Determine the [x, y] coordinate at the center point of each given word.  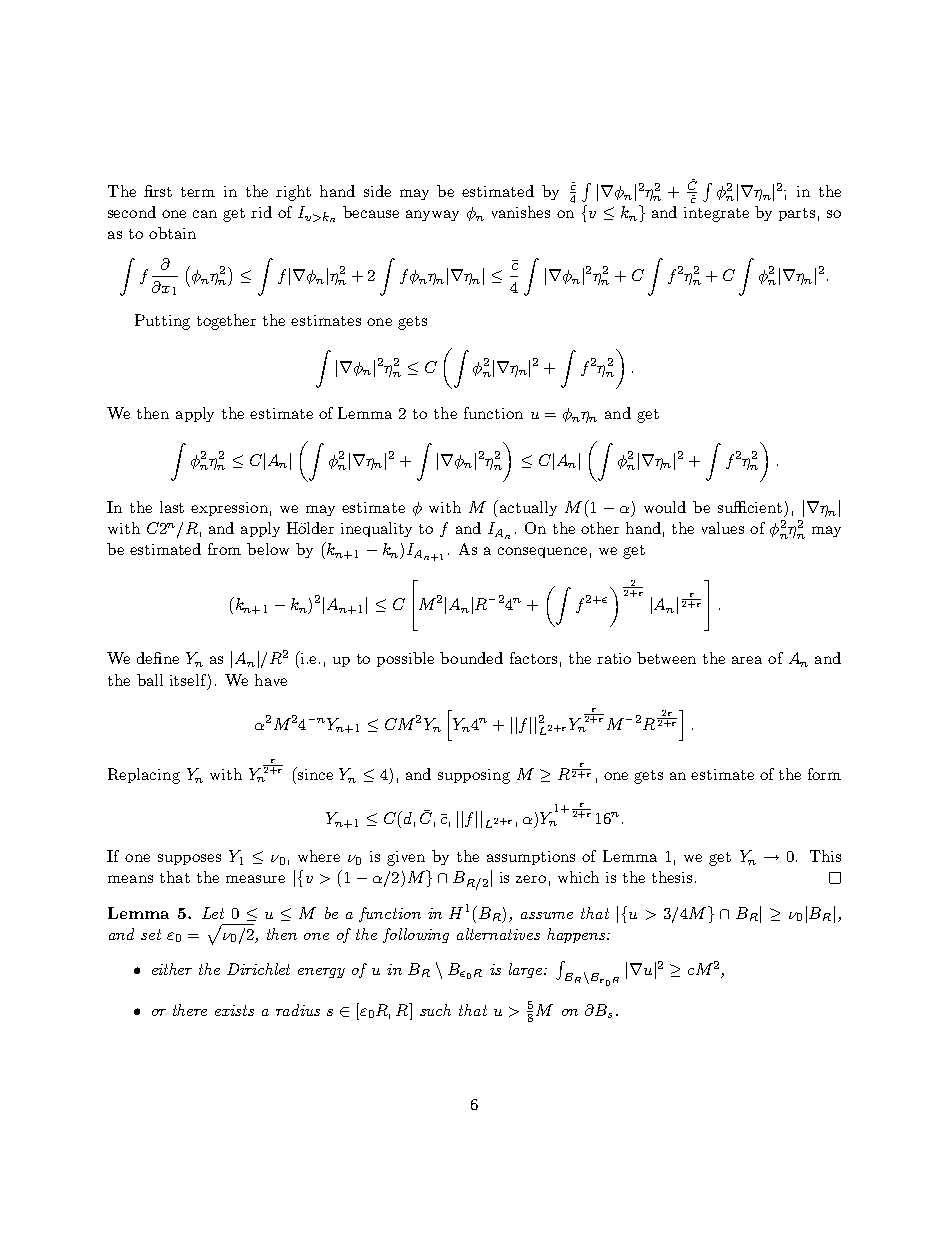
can [205, 214]
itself [188, 680]
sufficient [750, 507]
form [824, 774]
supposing [474, 776]
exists [234, 1010]
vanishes [521, 212]
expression [229, 509]
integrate [716, 214]
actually [527, 508]
